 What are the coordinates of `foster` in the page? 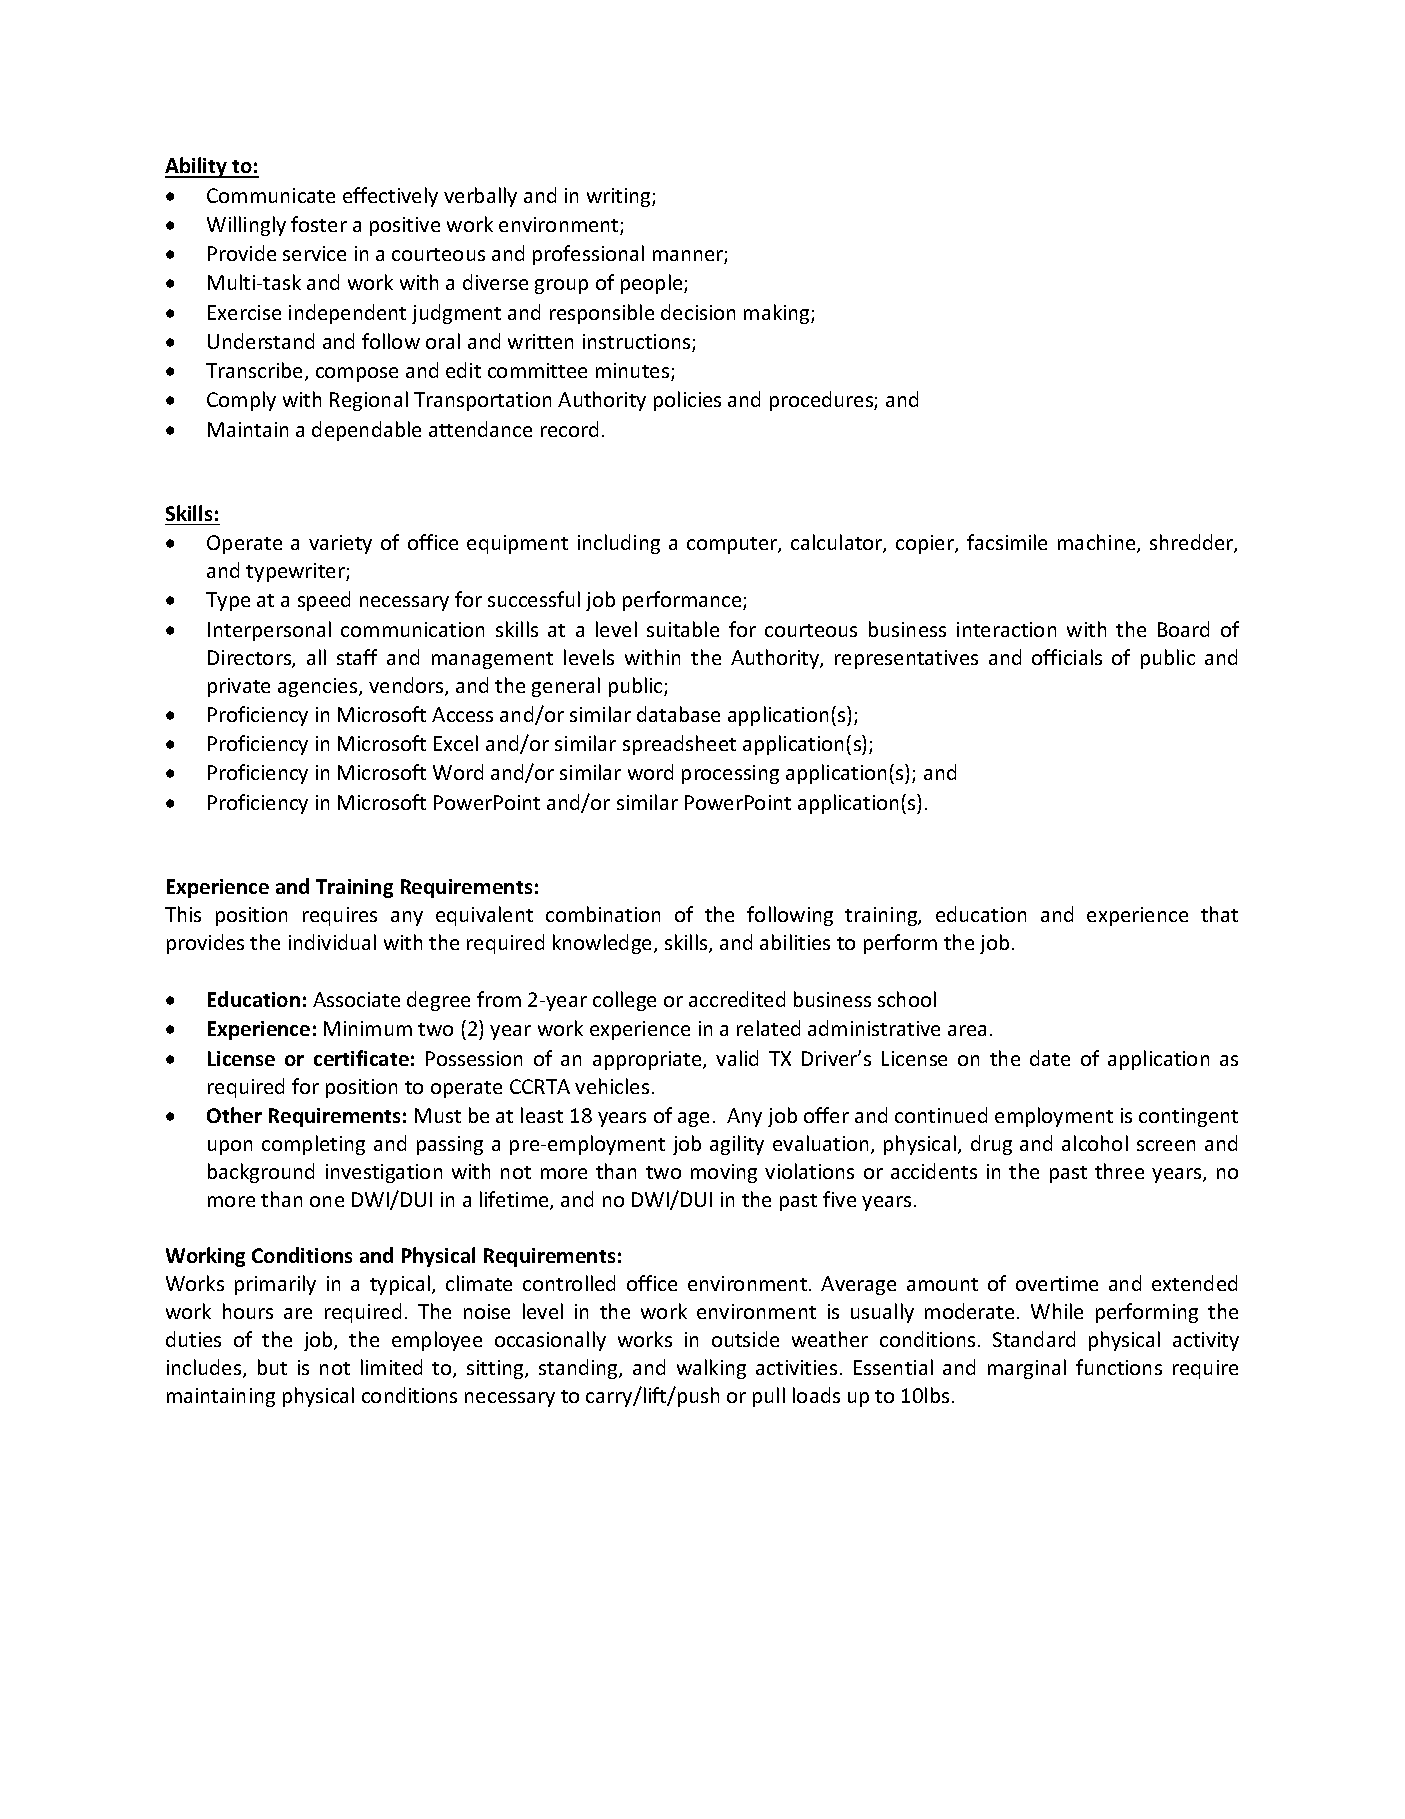 It's located at (319, 224).
